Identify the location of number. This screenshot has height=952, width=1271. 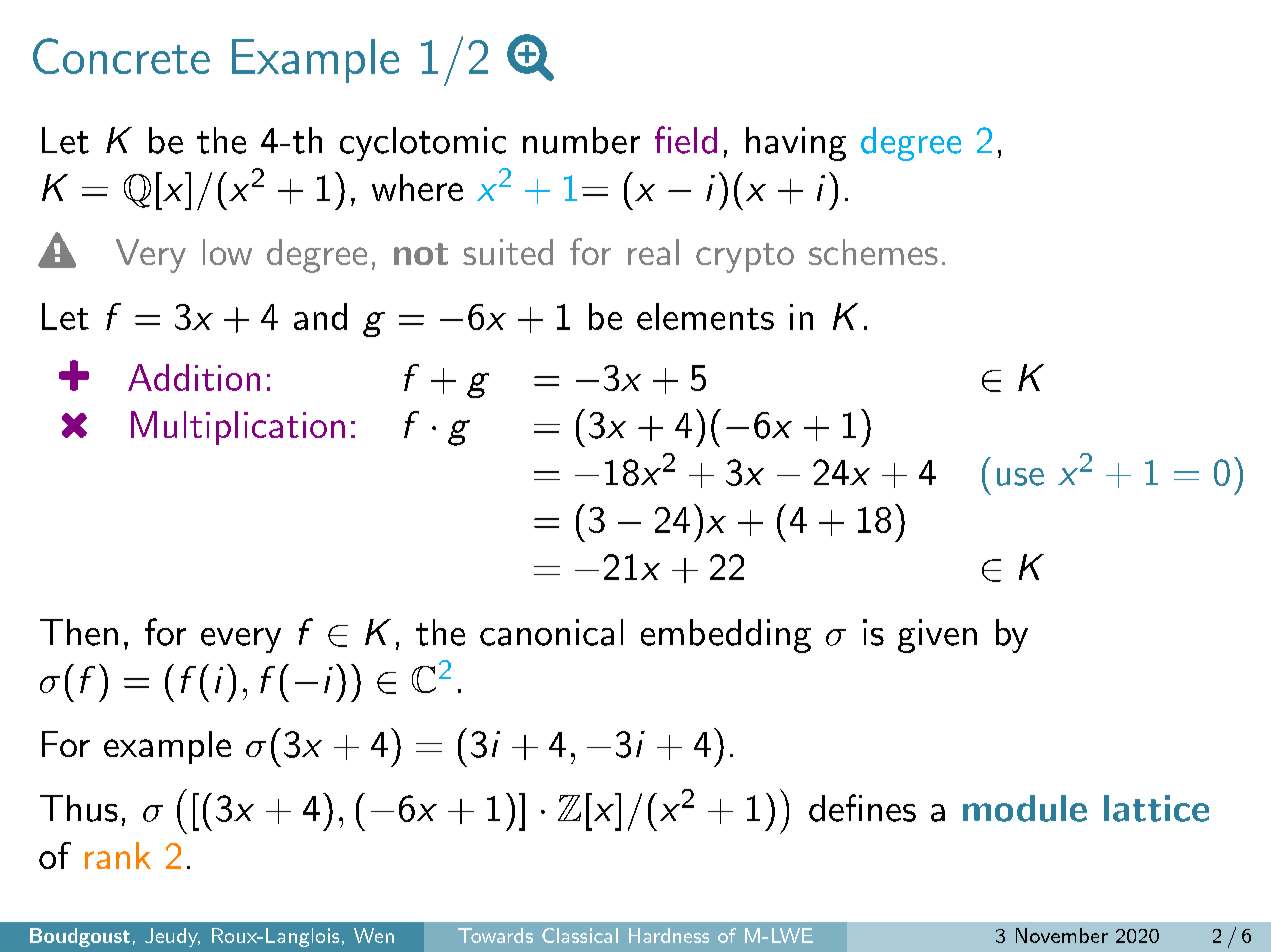
(581, 140).
